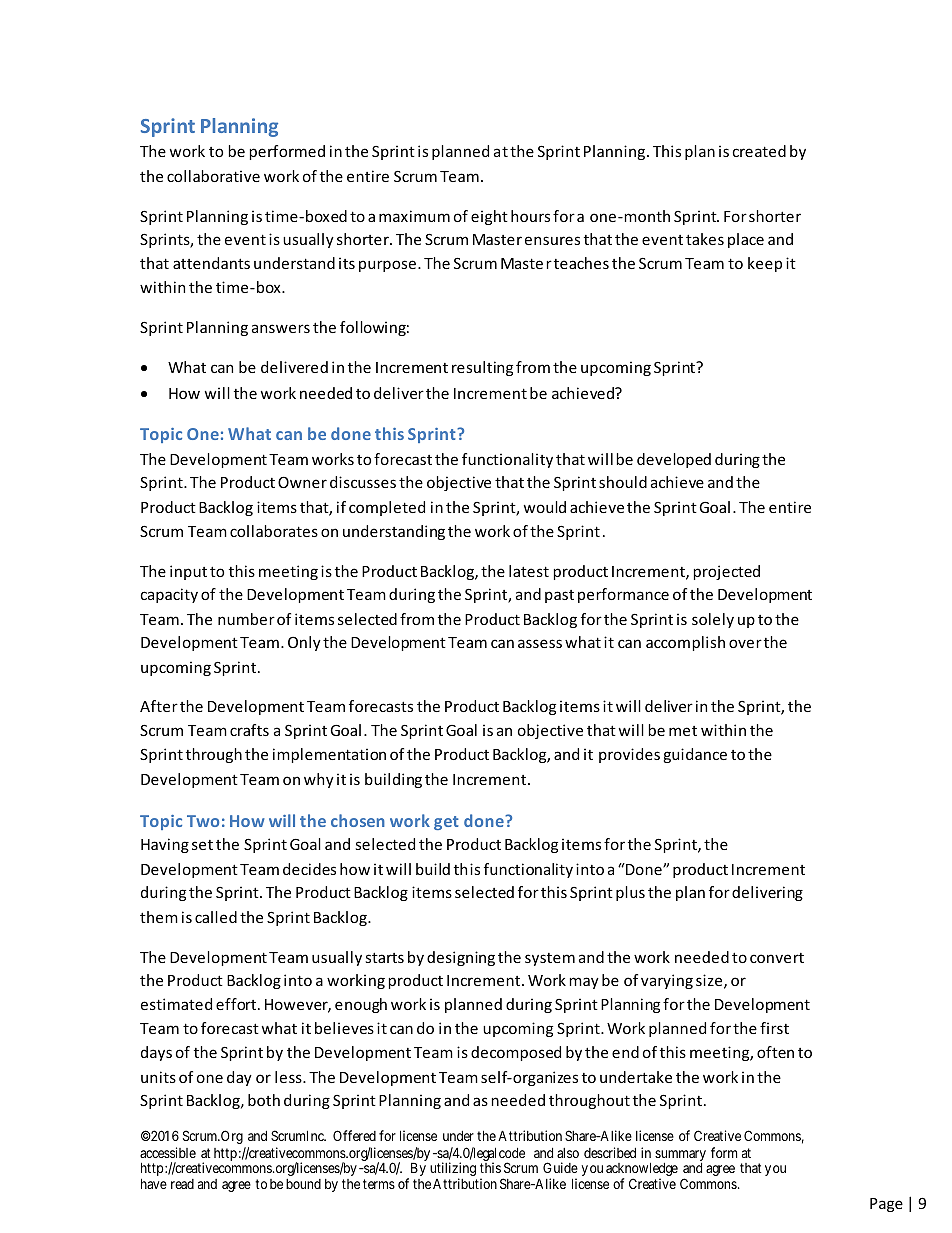 The height and width of the screenshot is (1233, 952). Describe the element at coordinates (777, 958) in the screenshot. I see `convert` at that location.
